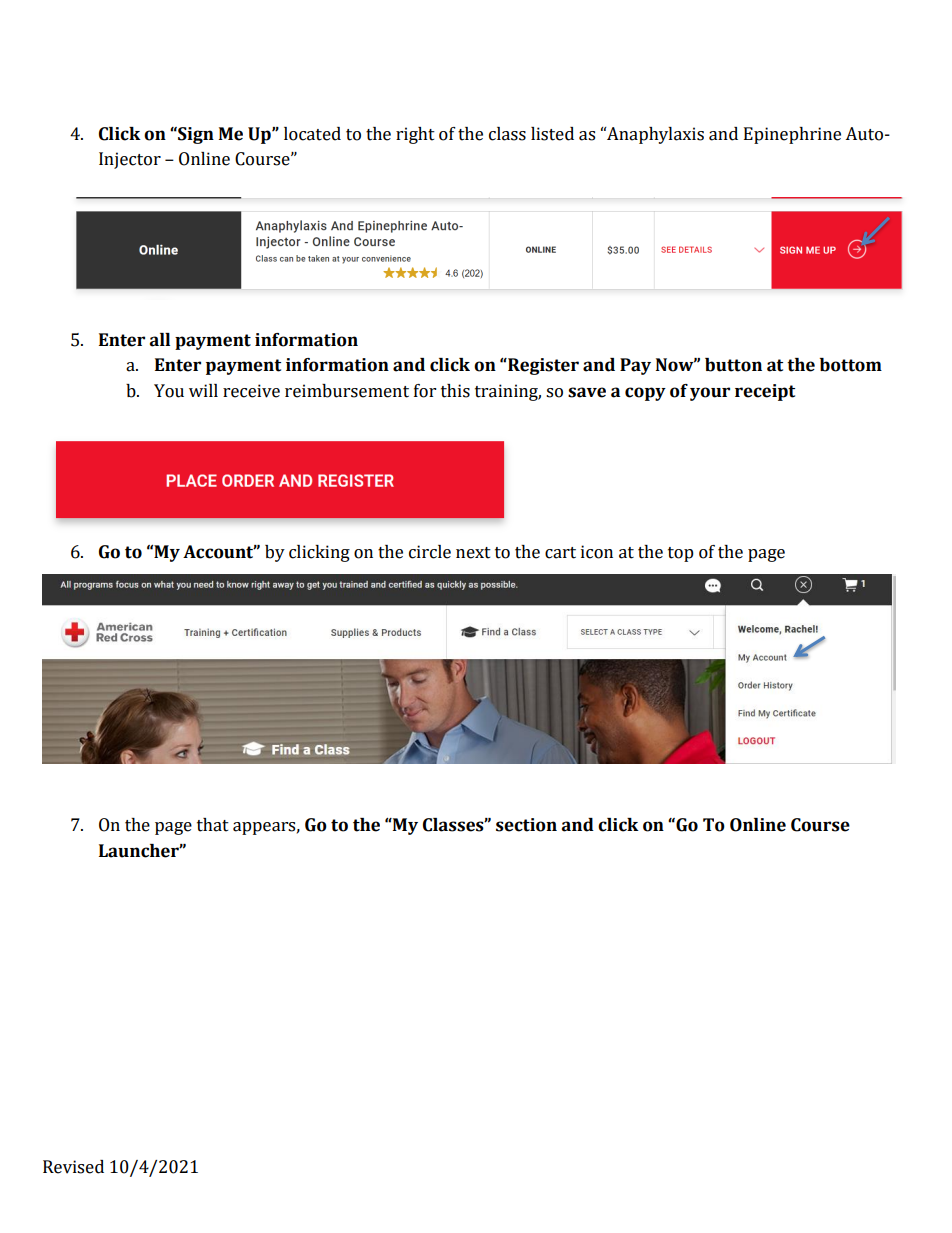  I want to click on right, so click(415, 135).
